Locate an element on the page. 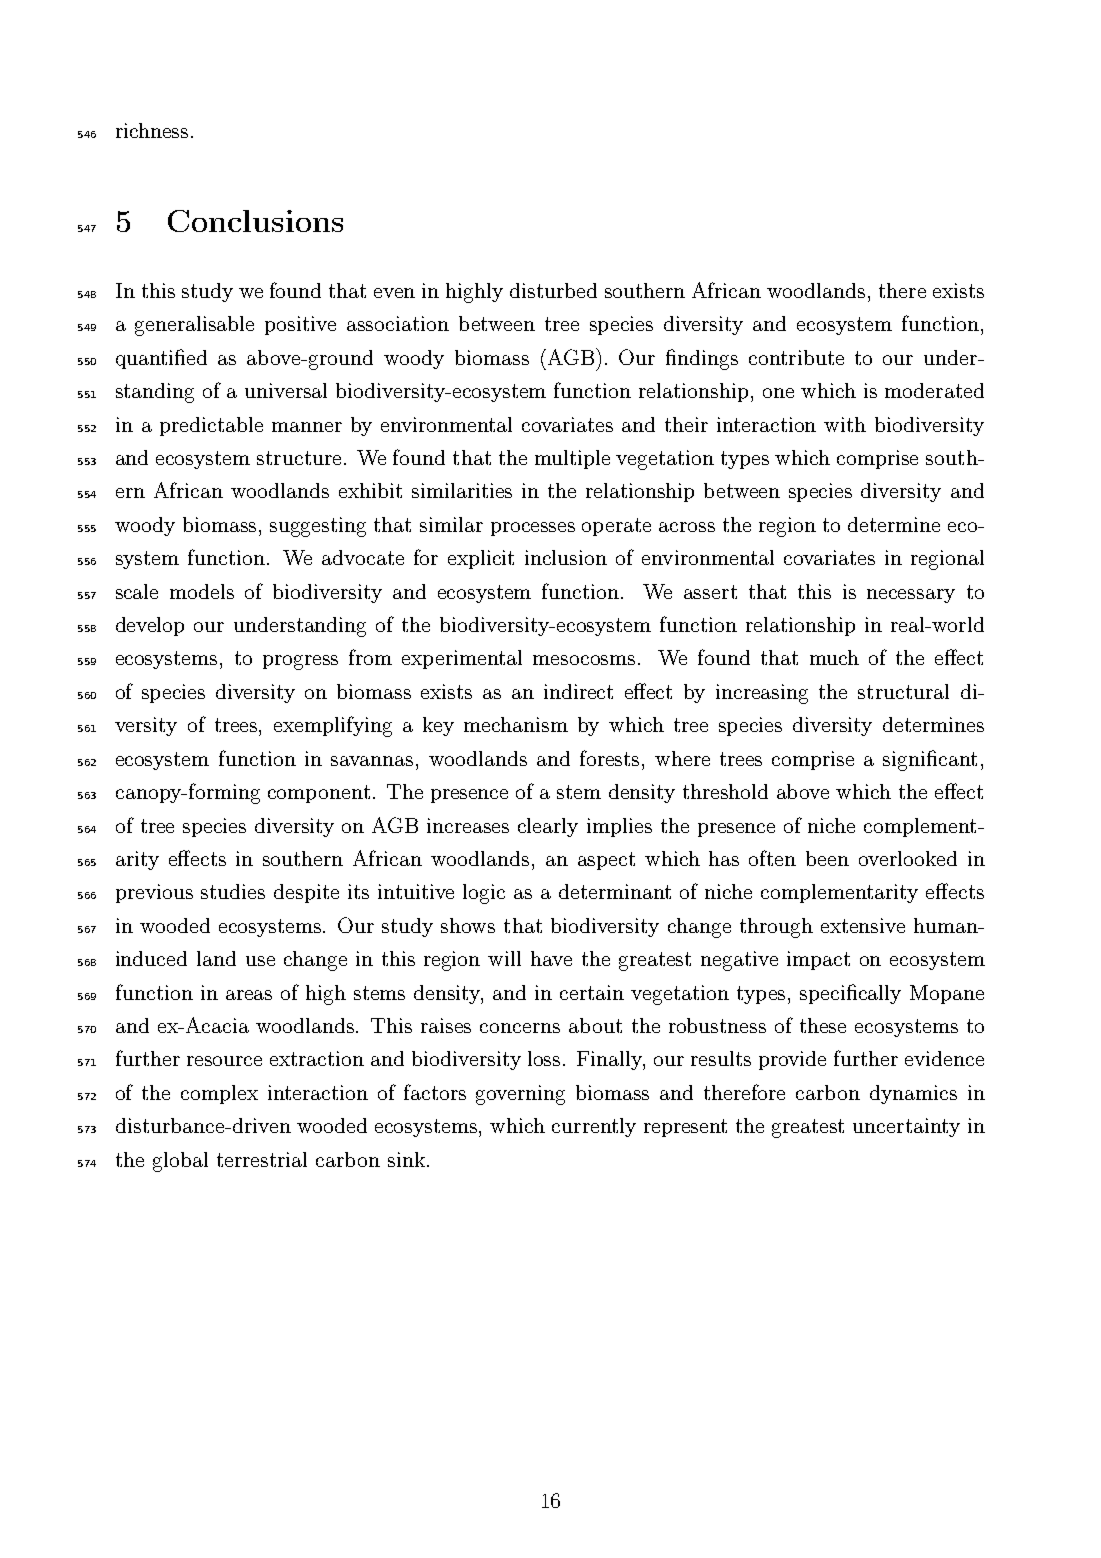 This page has width=1101, height=1558. terrestrial is located at coordinates (262, 1159).
